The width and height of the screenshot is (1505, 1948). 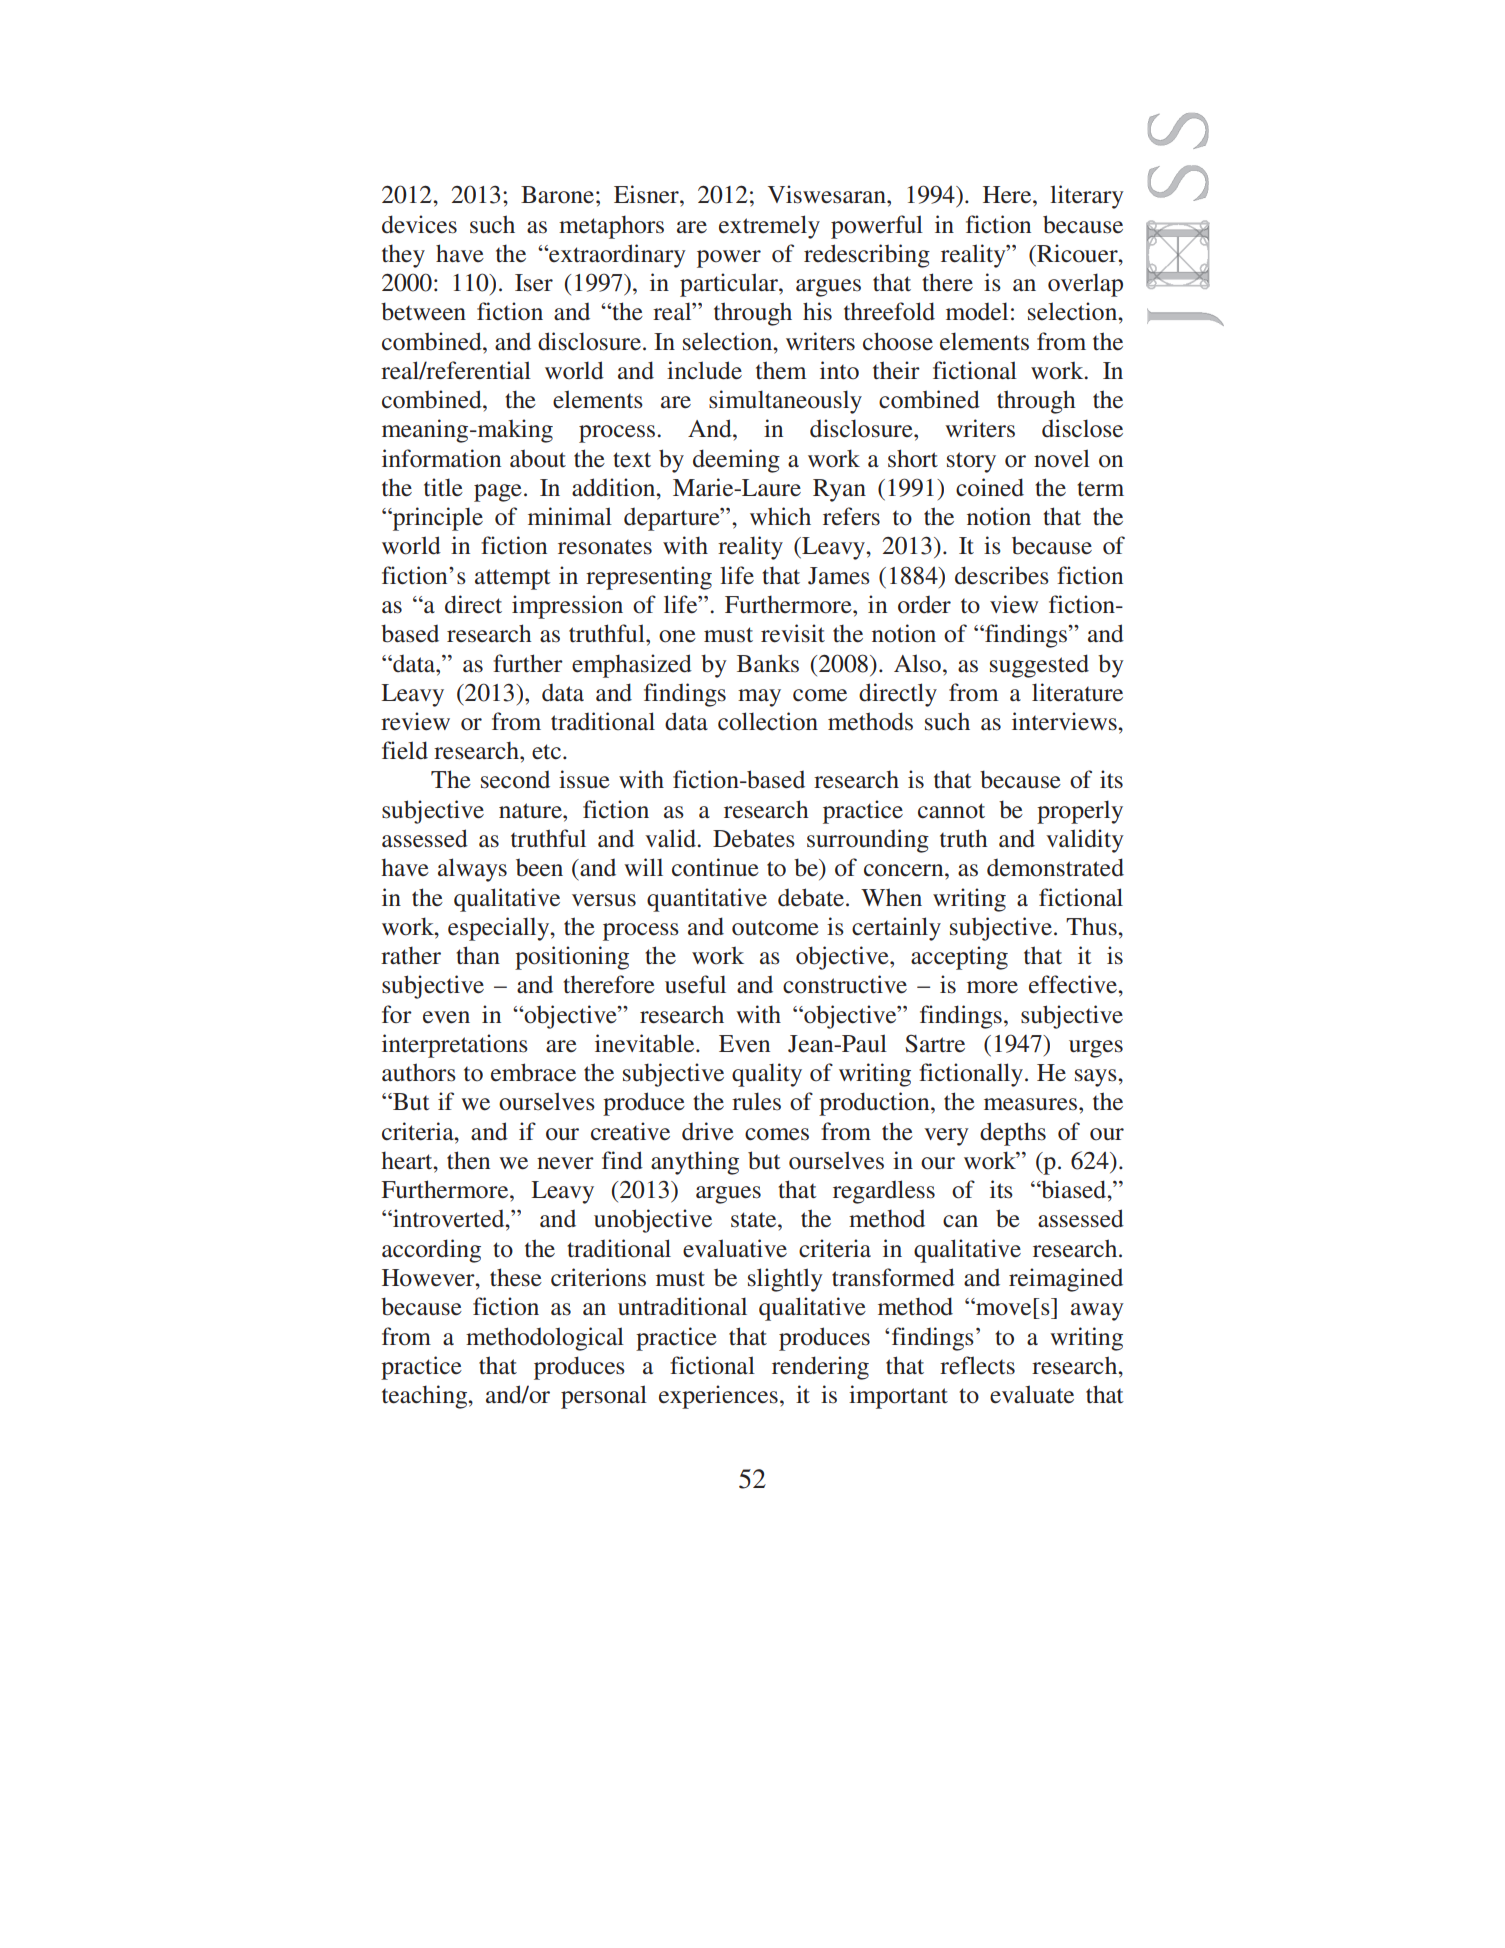 What do you see at coordinates (769, 227) in the screenshot?
I see `extremely` at bounding box center [769, 227].
